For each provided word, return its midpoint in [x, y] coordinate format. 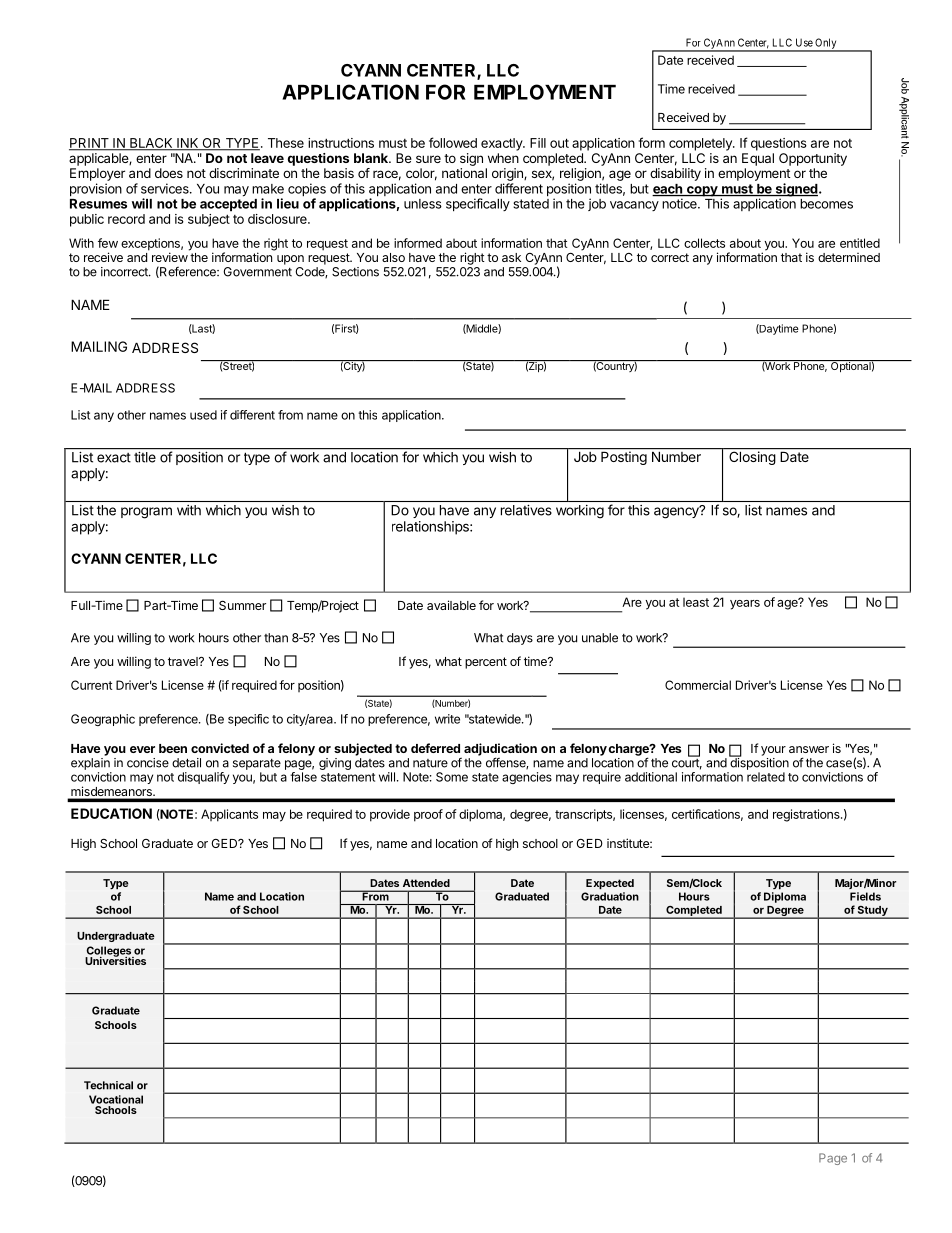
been [173, 748]
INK [188, 144]
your [773, 751]
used [203, 415]
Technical [108, 1085]
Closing [752, 458]
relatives [526, 510]
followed [453, 142]
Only [826, 44]
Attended [426, 883]
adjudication [500, 750]
